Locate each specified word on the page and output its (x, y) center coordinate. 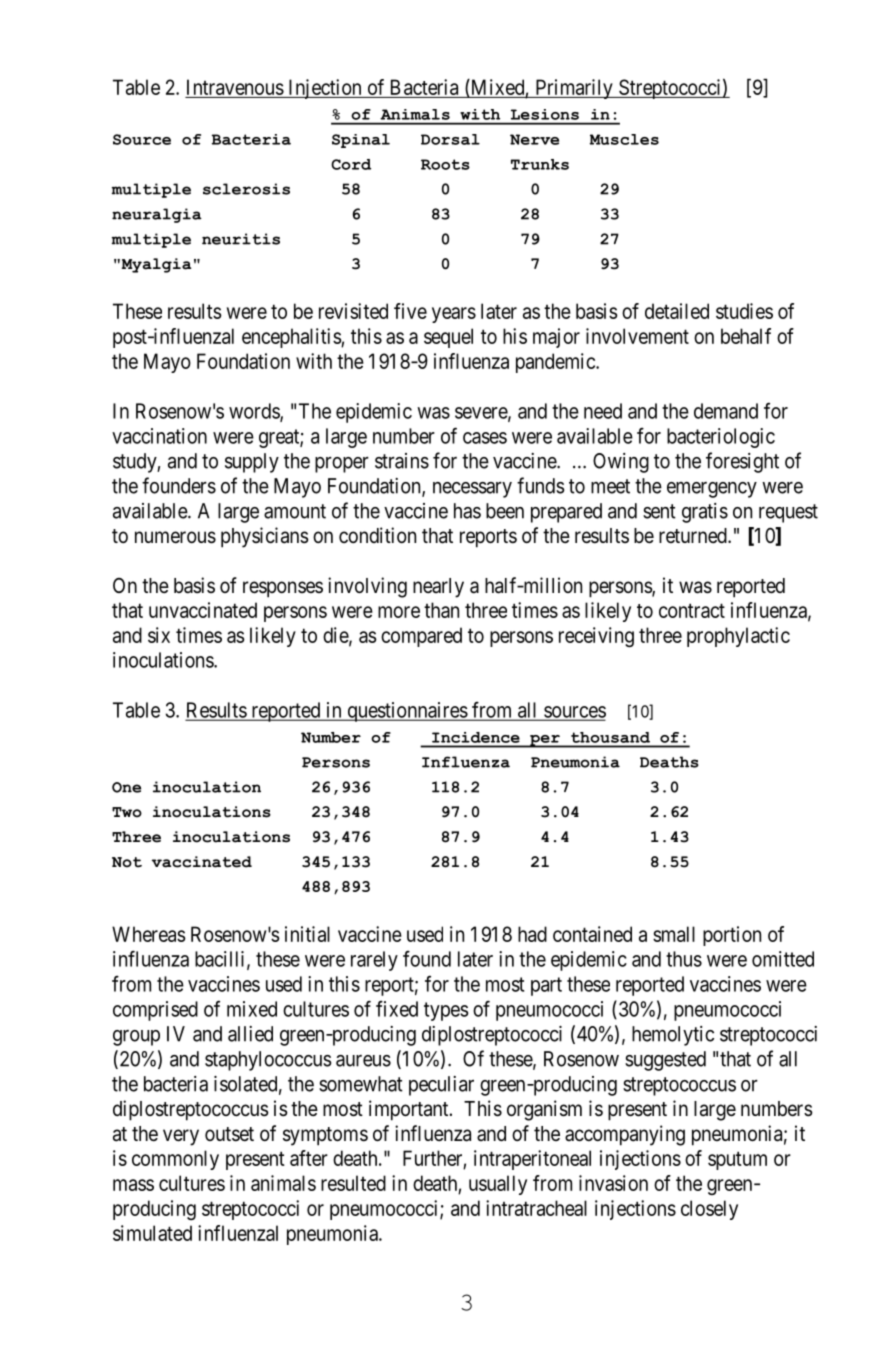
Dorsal (450, 139)
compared (421, 637)
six (159, 635)
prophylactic (738, 637)
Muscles (624, 139)
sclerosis (246, 189)
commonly (175, 1160)
